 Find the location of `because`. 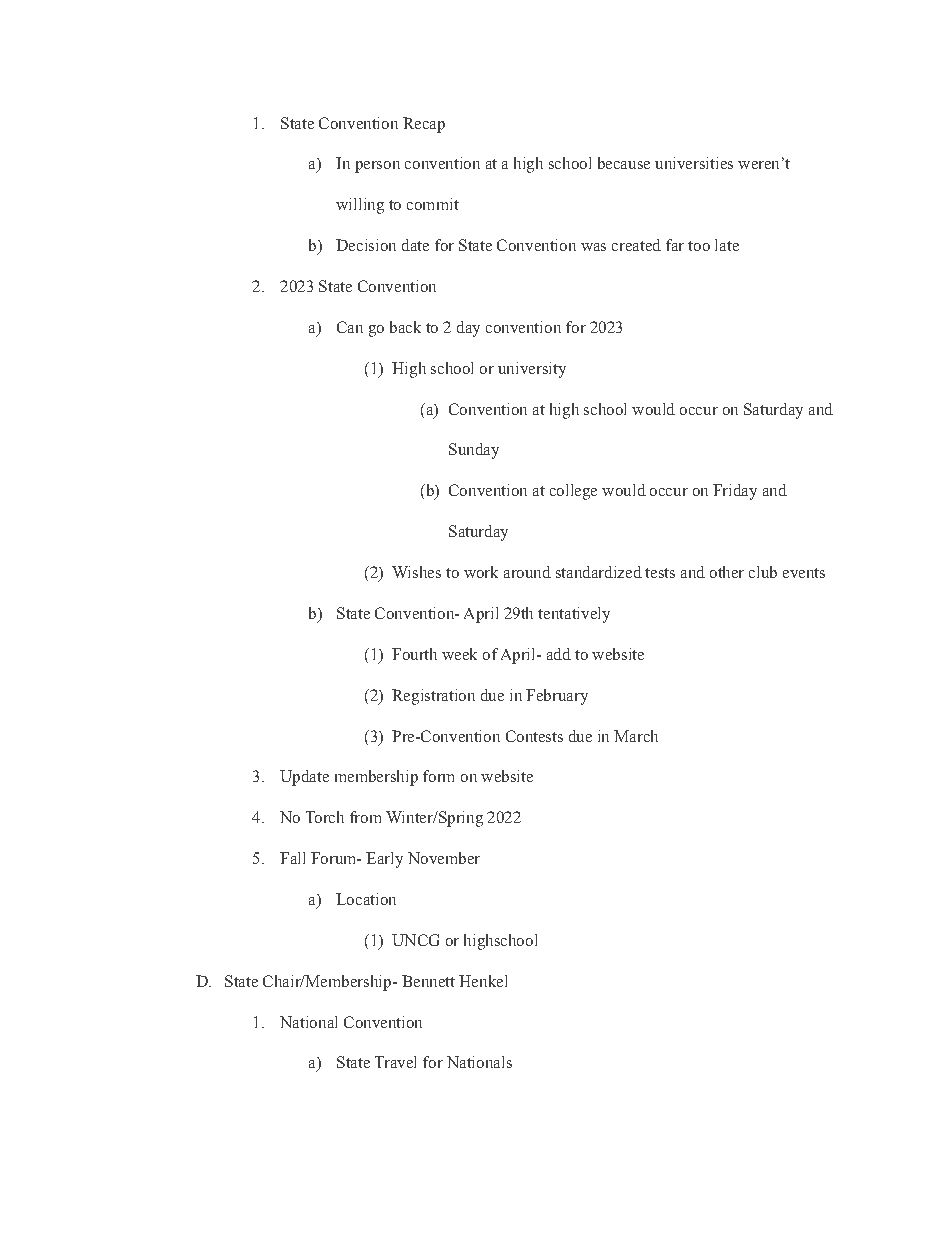

because is located at coordinates (624, 163).
